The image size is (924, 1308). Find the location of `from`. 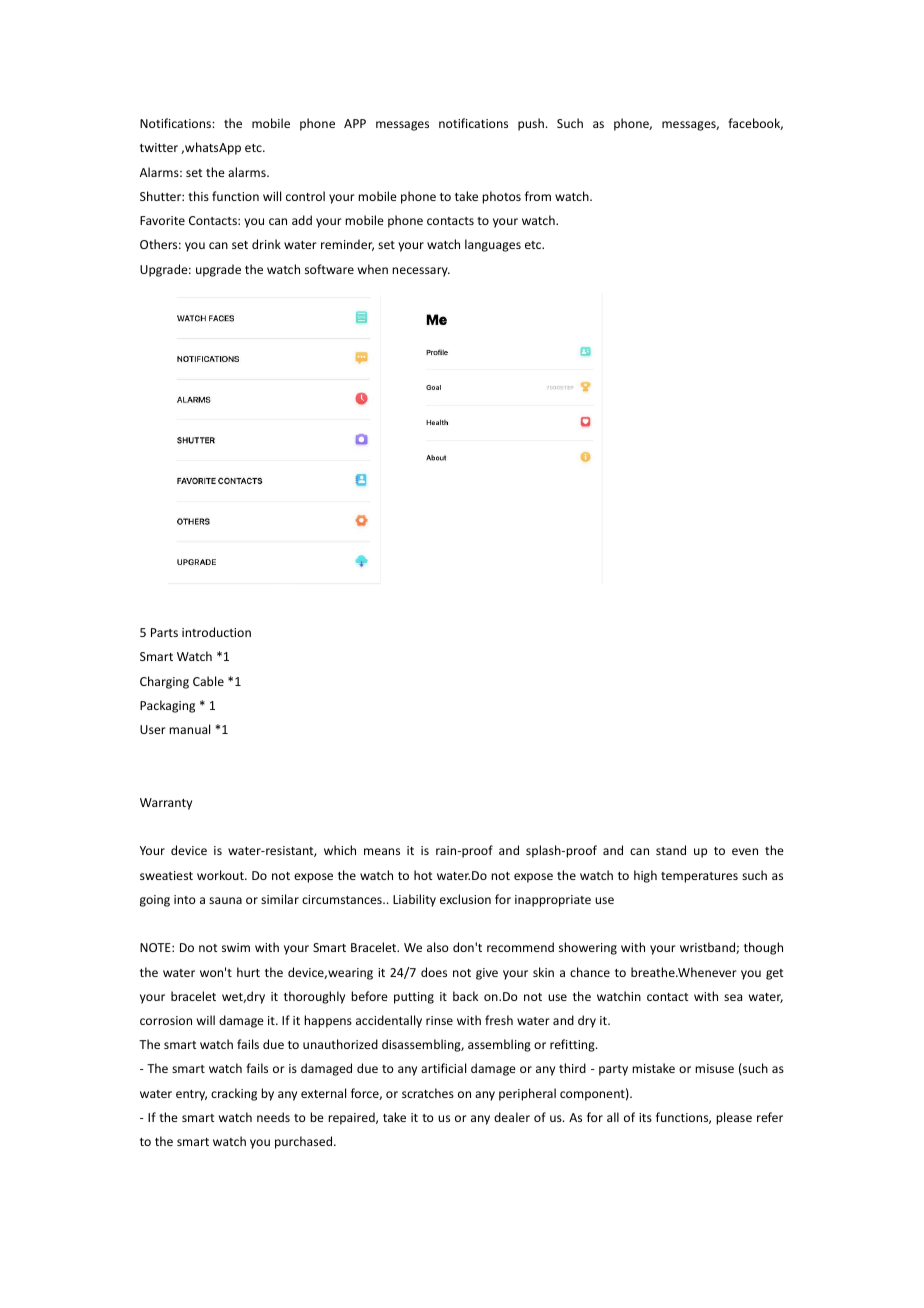

from is located at coordinates (538, 196).
